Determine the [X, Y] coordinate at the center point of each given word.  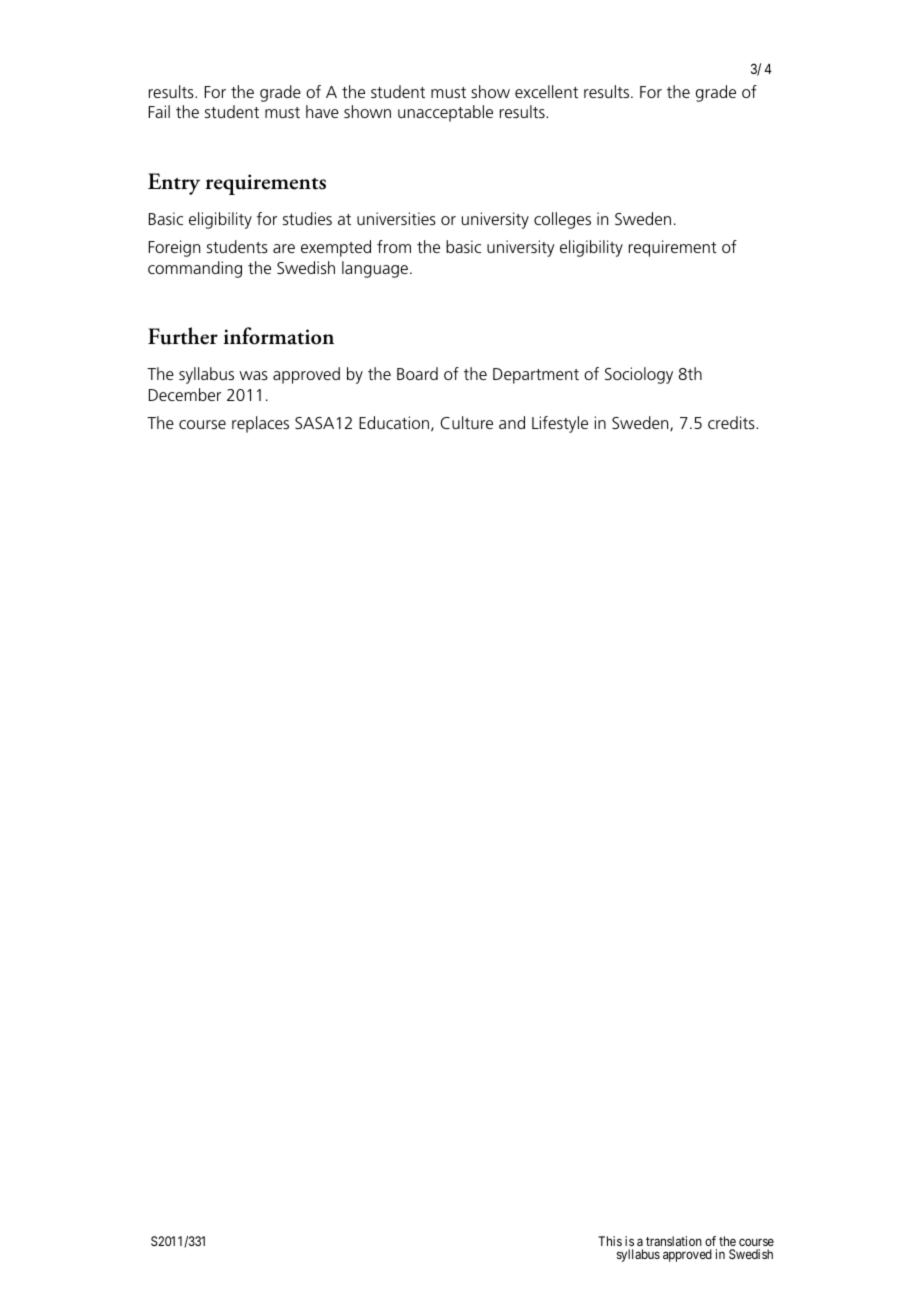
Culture [466, 422]
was [254, 375]
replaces [260, 424]
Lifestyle [560, 424]
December [185, 394]
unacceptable [445, 113]
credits [732, 422]
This [610, 1241]
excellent [546, 91]
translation [674, 1241]
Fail [159, 111]
